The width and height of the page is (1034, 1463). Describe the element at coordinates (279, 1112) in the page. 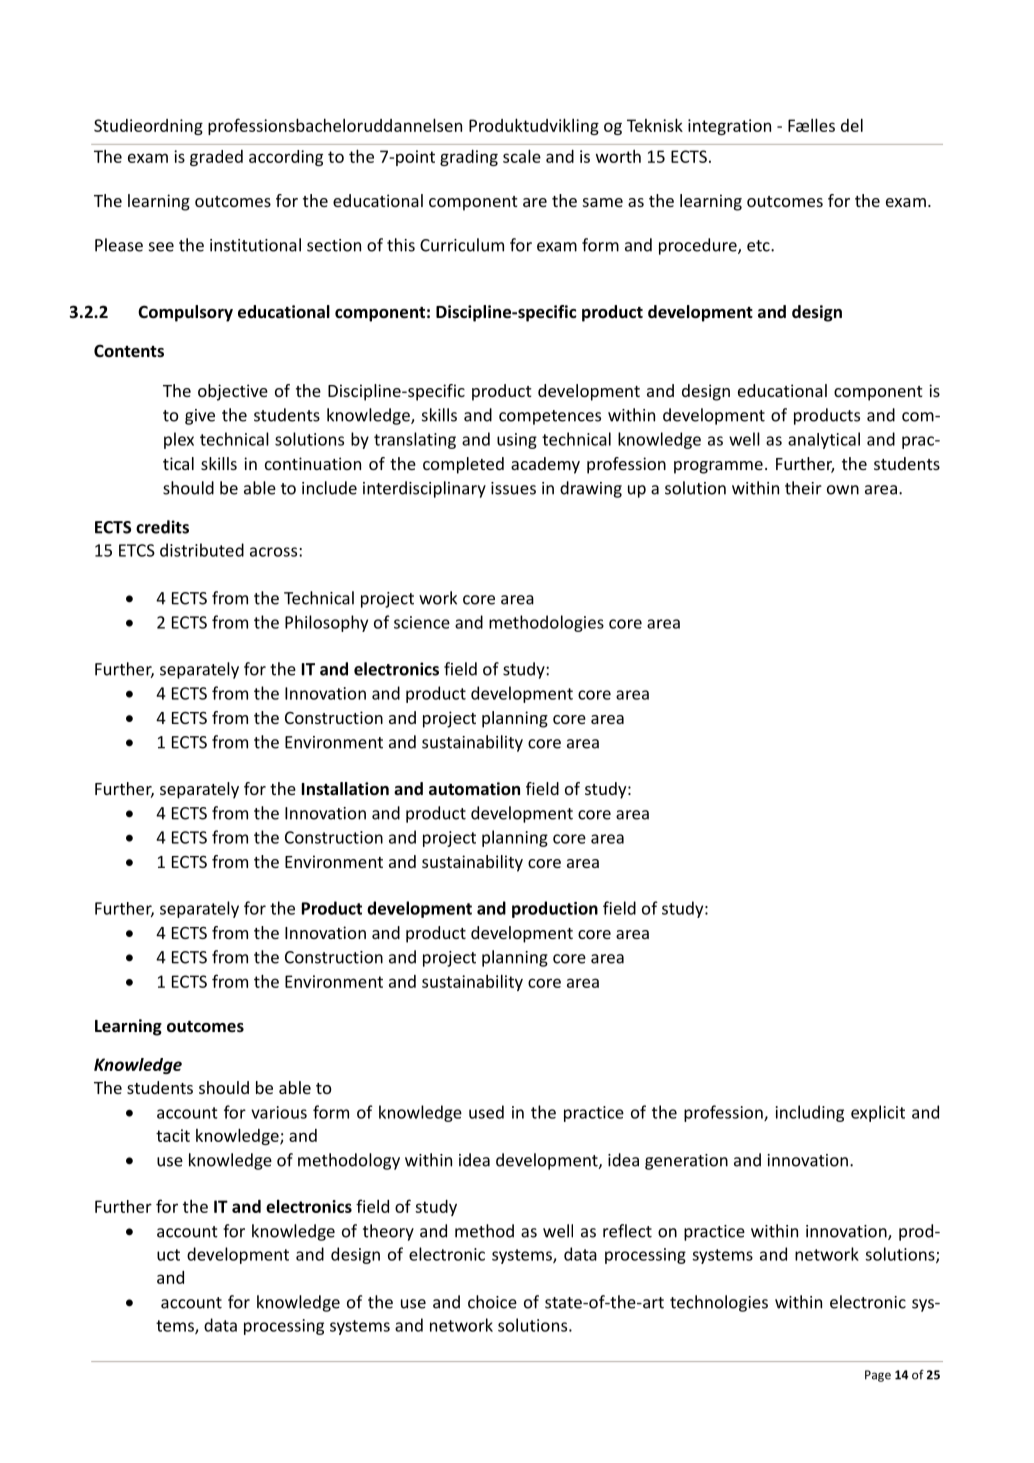

I see `various` at that location.
